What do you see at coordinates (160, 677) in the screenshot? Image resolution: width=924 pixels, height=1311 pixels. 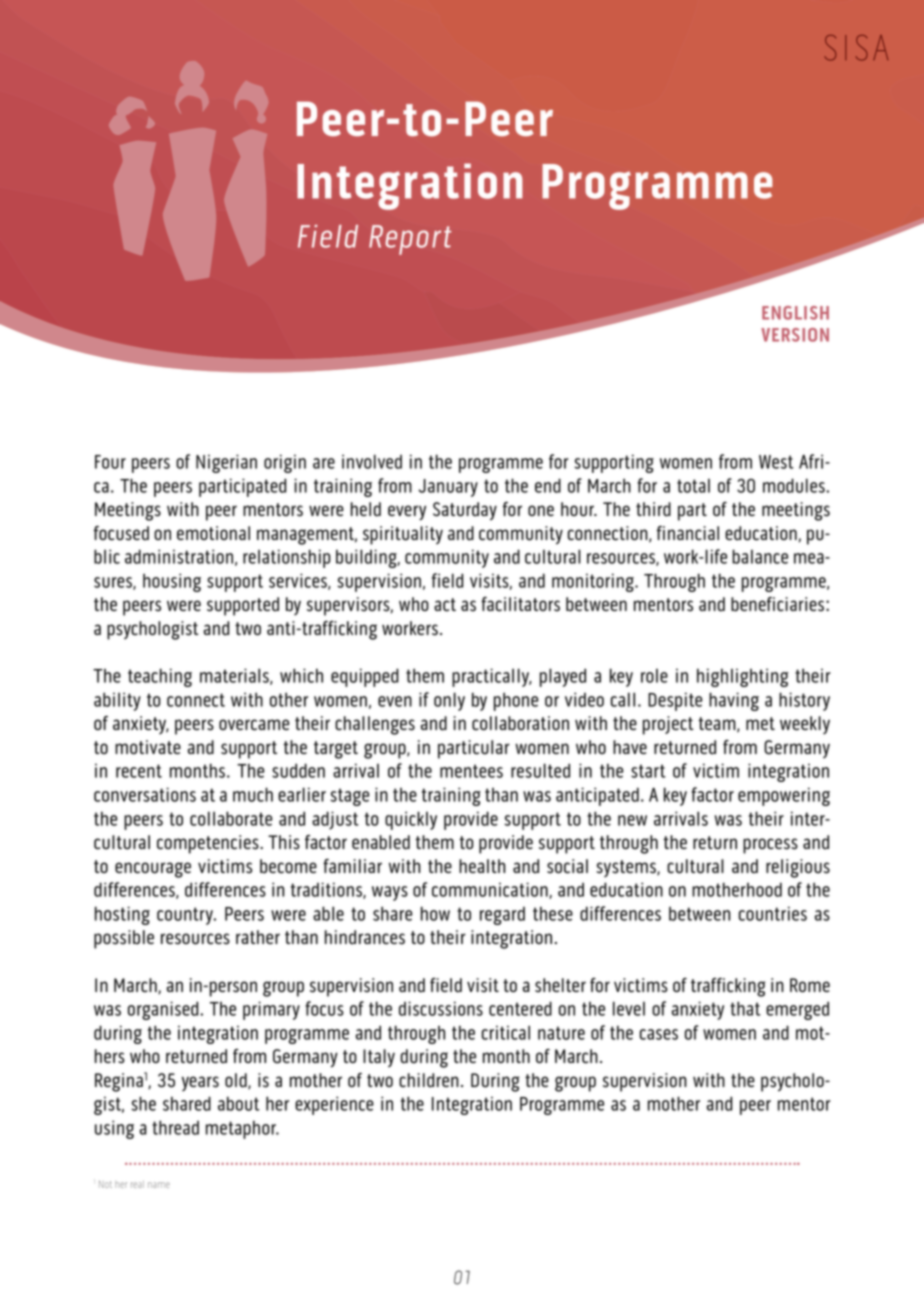 I see `teaching` at bounding box center [160, 677].
